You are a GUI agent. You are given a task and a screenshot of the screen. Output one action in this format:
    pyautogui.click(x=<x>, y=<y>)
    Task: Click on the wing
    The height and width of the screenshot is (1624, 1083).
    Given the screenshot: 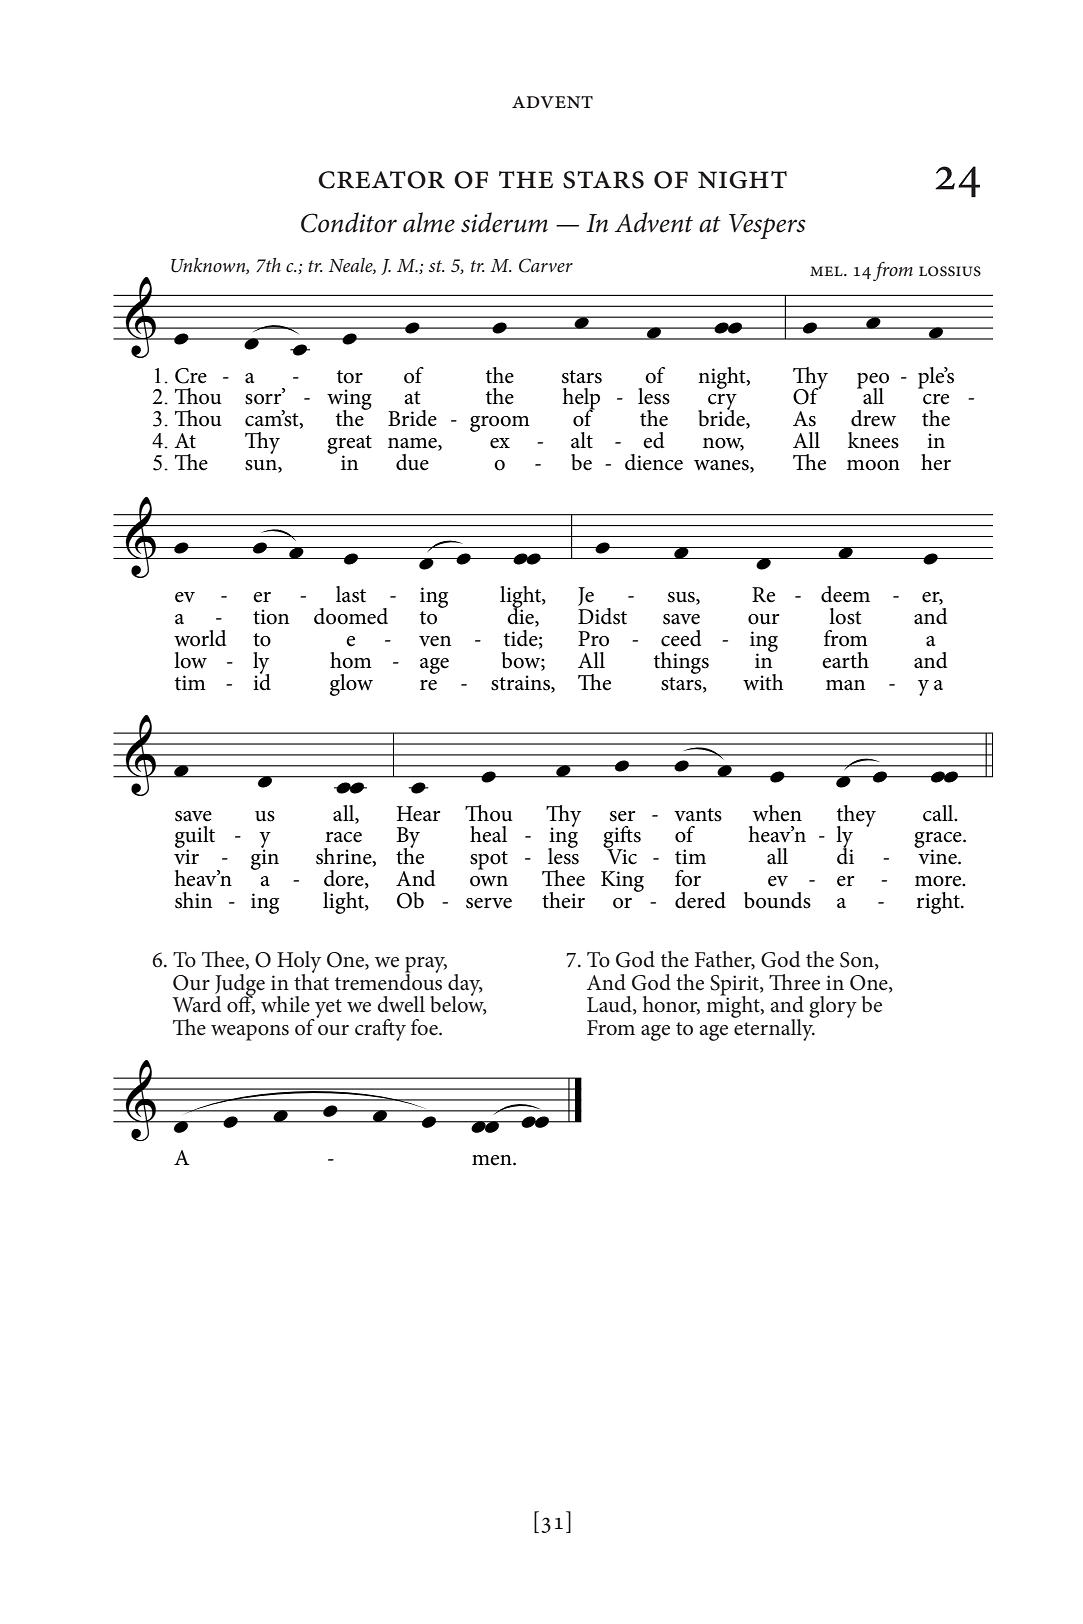 What is the action you would take?
    pyautogui.click(x=349, y=401)
